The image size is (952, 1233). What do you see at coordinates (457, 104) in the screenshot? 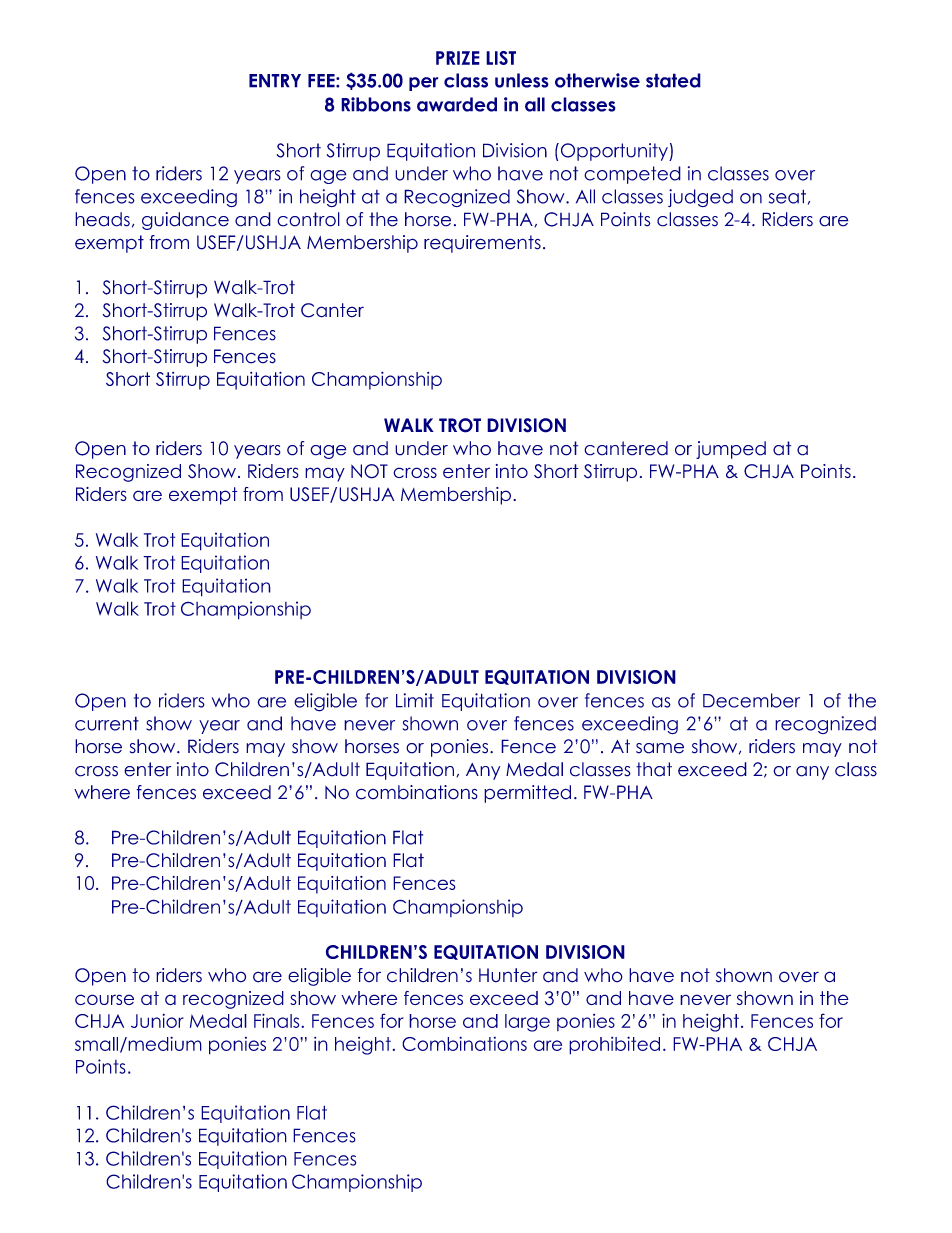
I see `awarded` at bounding box center [457, 104].
